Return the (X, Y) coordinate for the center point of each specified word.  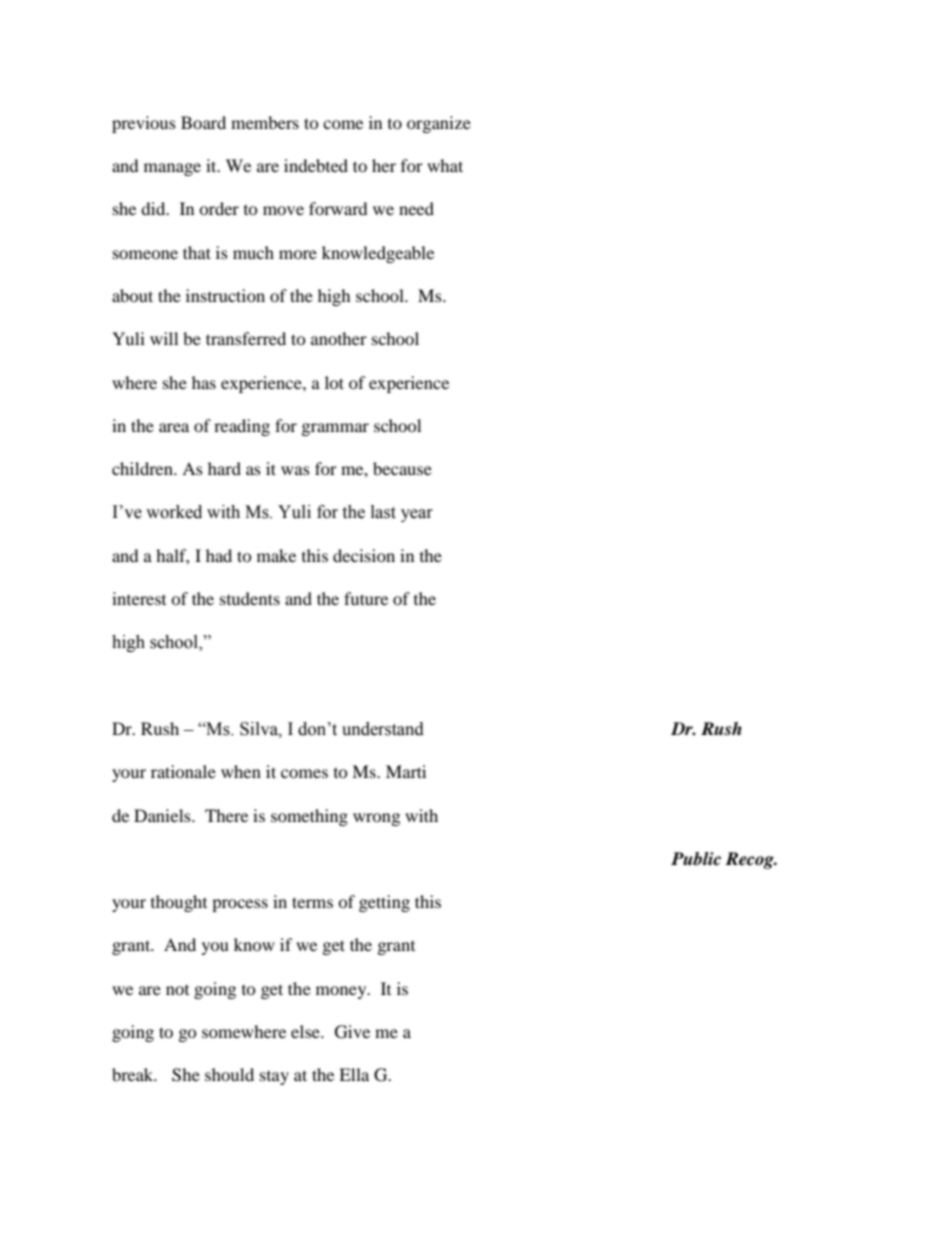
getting (384, 903)
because (402, 468)
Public (696, 859)
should (229, 1074)
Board (203, 122)
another (339, 338)
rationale (183, 771)
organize (439, 124)
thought (179, 903)
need (416, 208)
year (417, 515)
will (164, 338)
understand (383, 729)
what (445, 165)
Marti (406, 771)
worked (174, 512)
